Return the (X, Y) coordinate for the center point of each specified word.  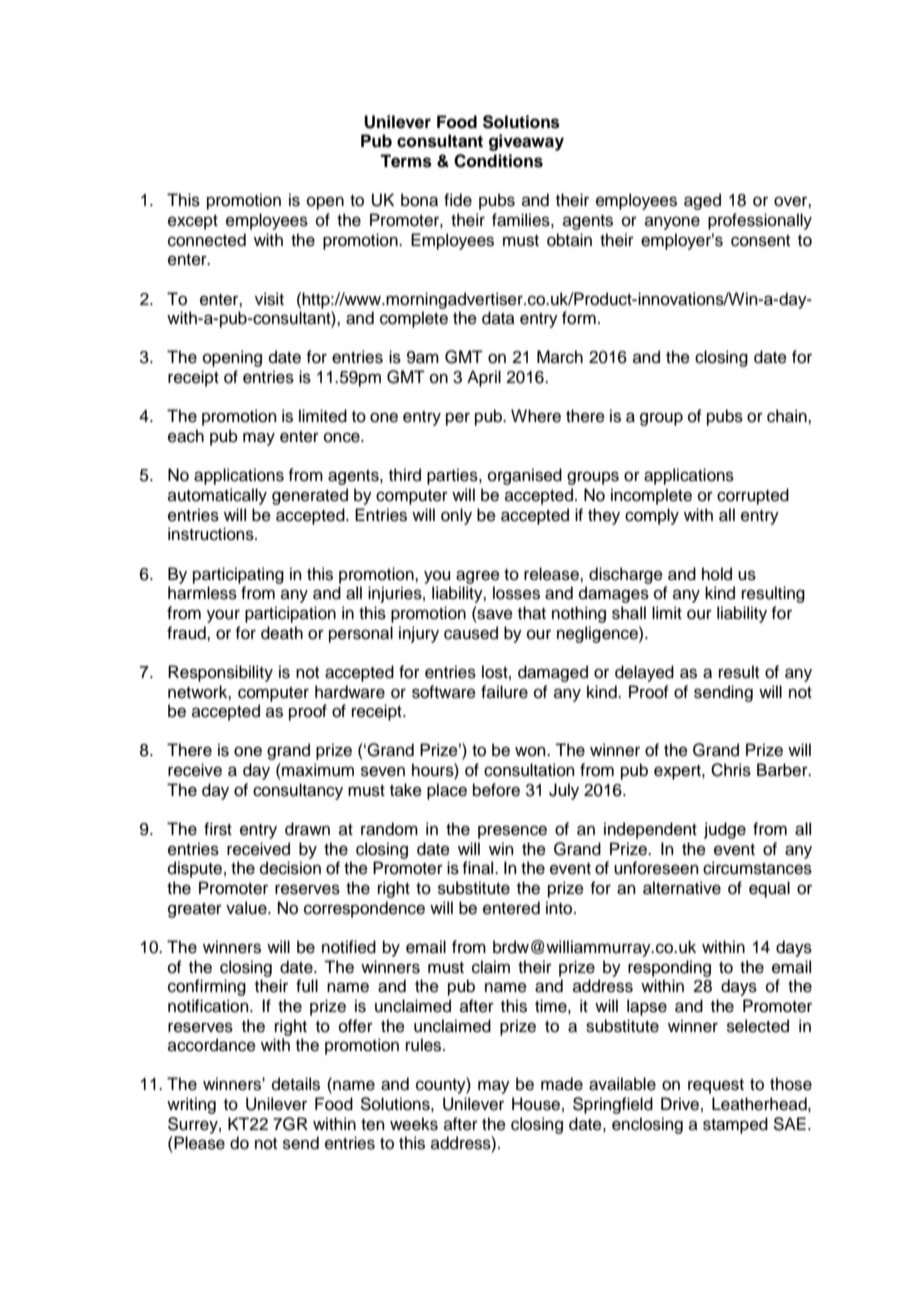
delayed (644, 673)
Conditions (498, 161)
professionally (760, 221)
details (296, 1084)
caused (471, 633)
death (282, 633)
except (193, 222)
